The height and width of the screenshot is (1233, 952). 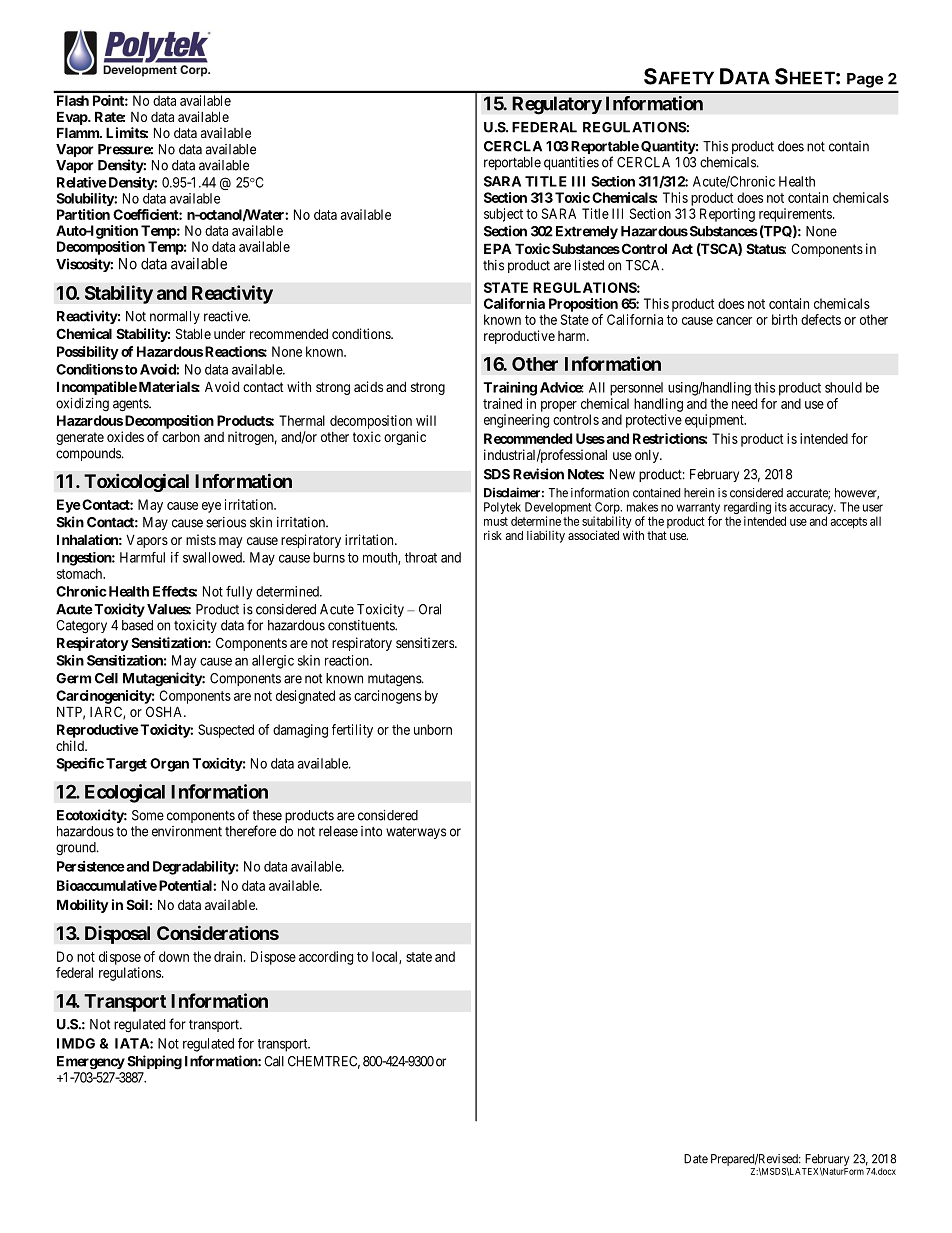 I want to click on that, so click(x=657, y=535).
